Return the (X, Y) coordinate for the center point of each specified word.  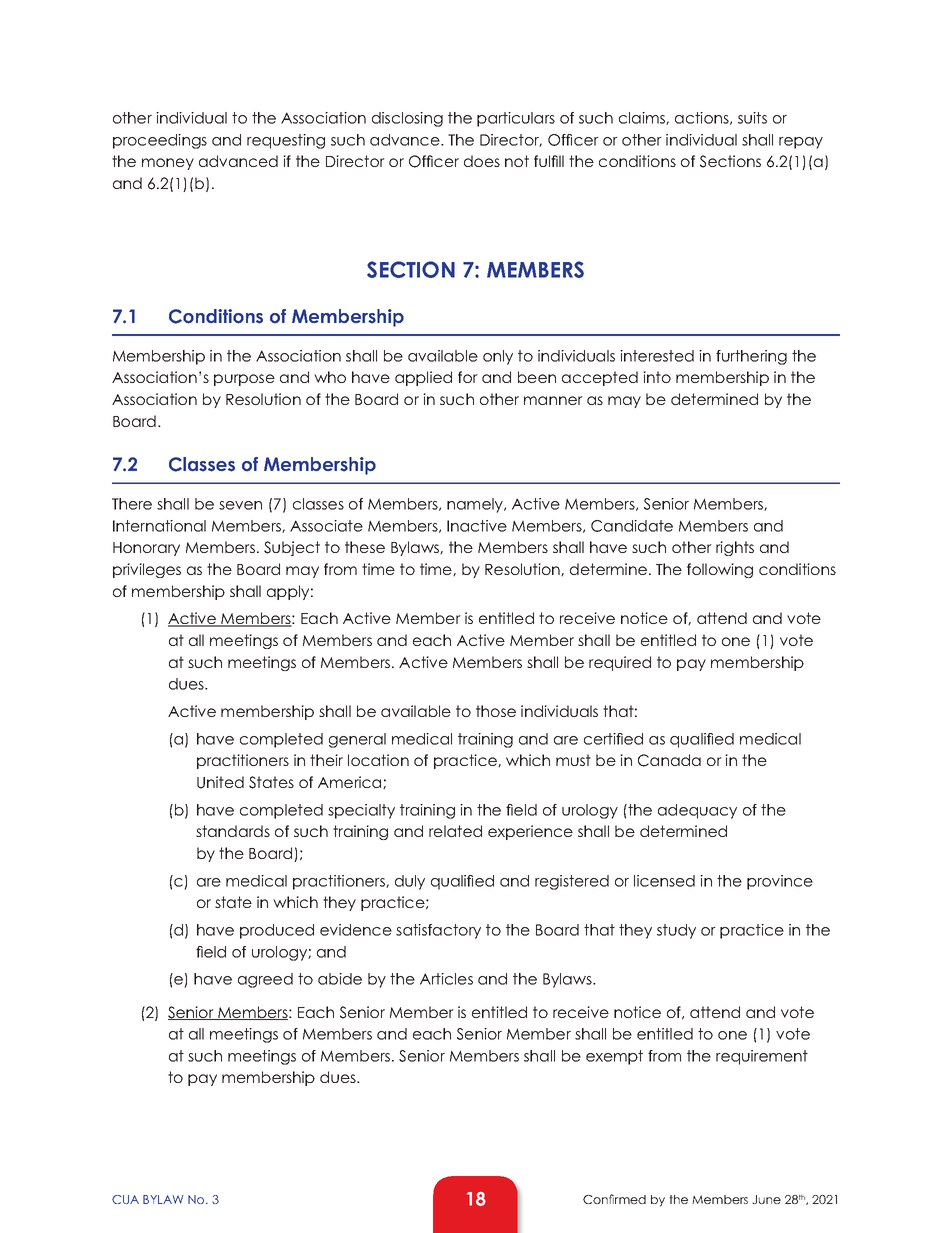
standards (233, 831)
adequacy (697, 811)
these (365, 547)
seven (240, 505)
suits (752, 118)
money (168, 164)
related (455, 831)
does (482, 161)
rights (735, 548)
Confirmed (614, 1199)
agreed (265, 980)
